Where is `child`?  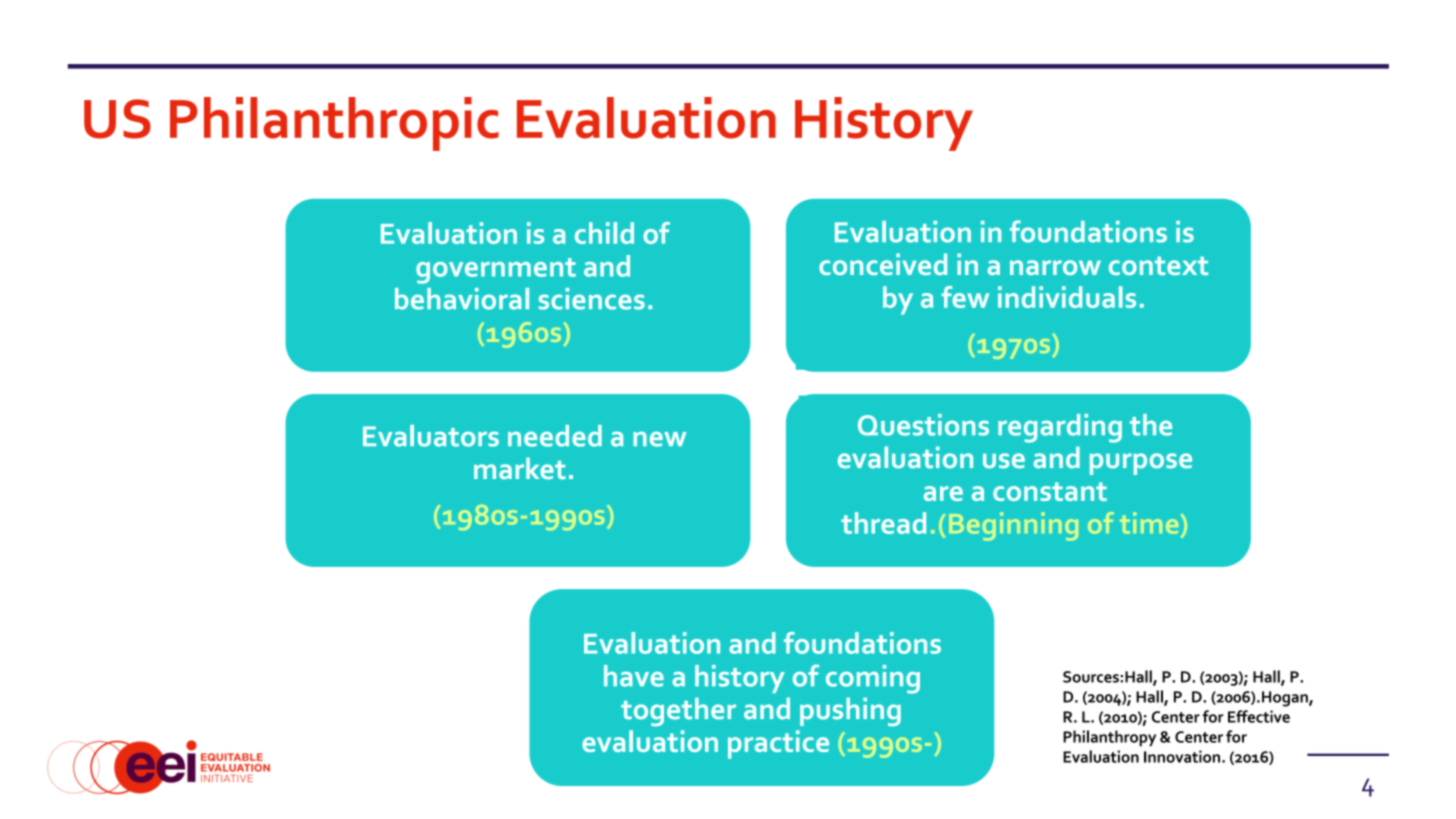 child is located at coordinates (604, 233).
